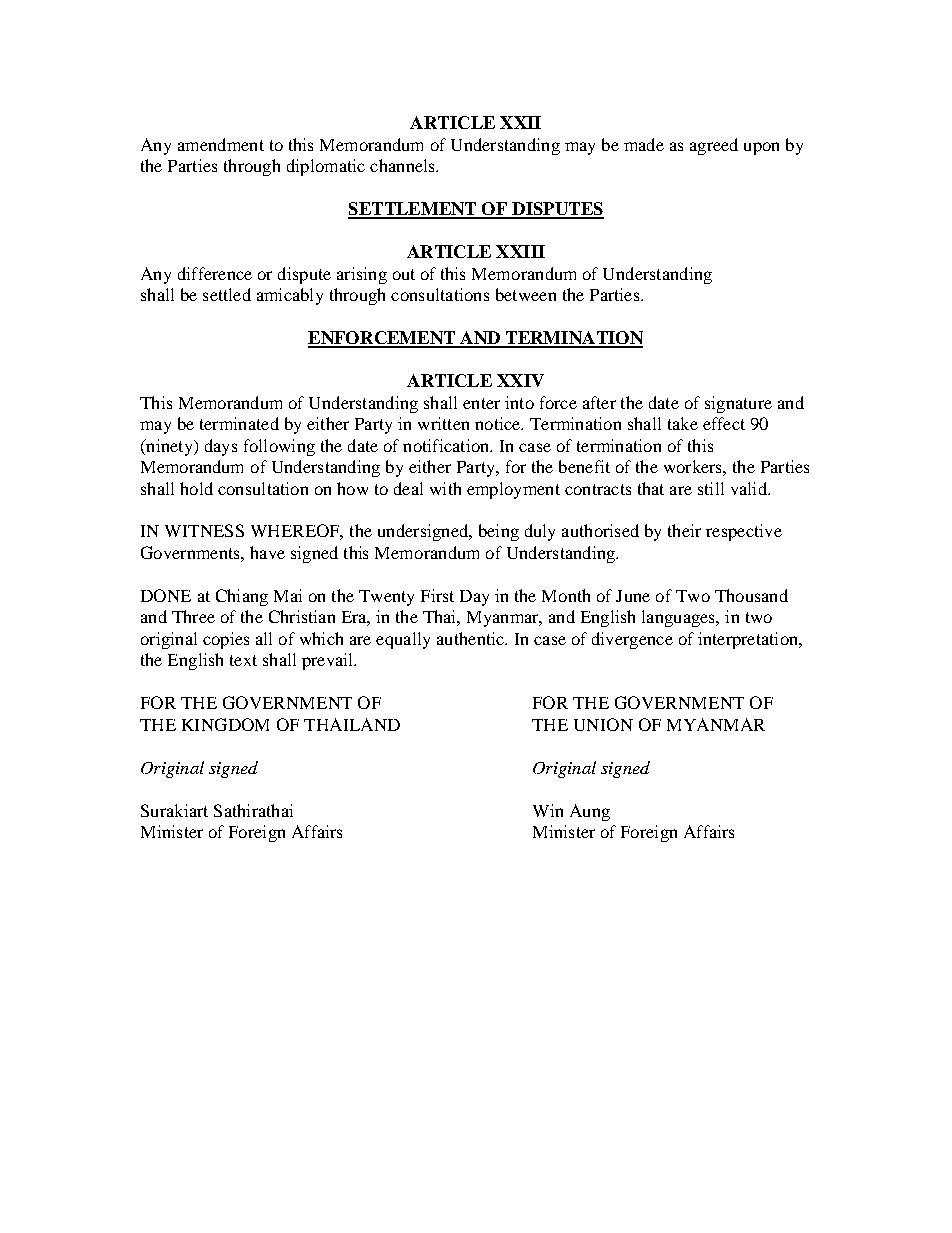  What do you see at coordinates (633, 596) in the page?
I see `June` at bounding box center [633, 596].
